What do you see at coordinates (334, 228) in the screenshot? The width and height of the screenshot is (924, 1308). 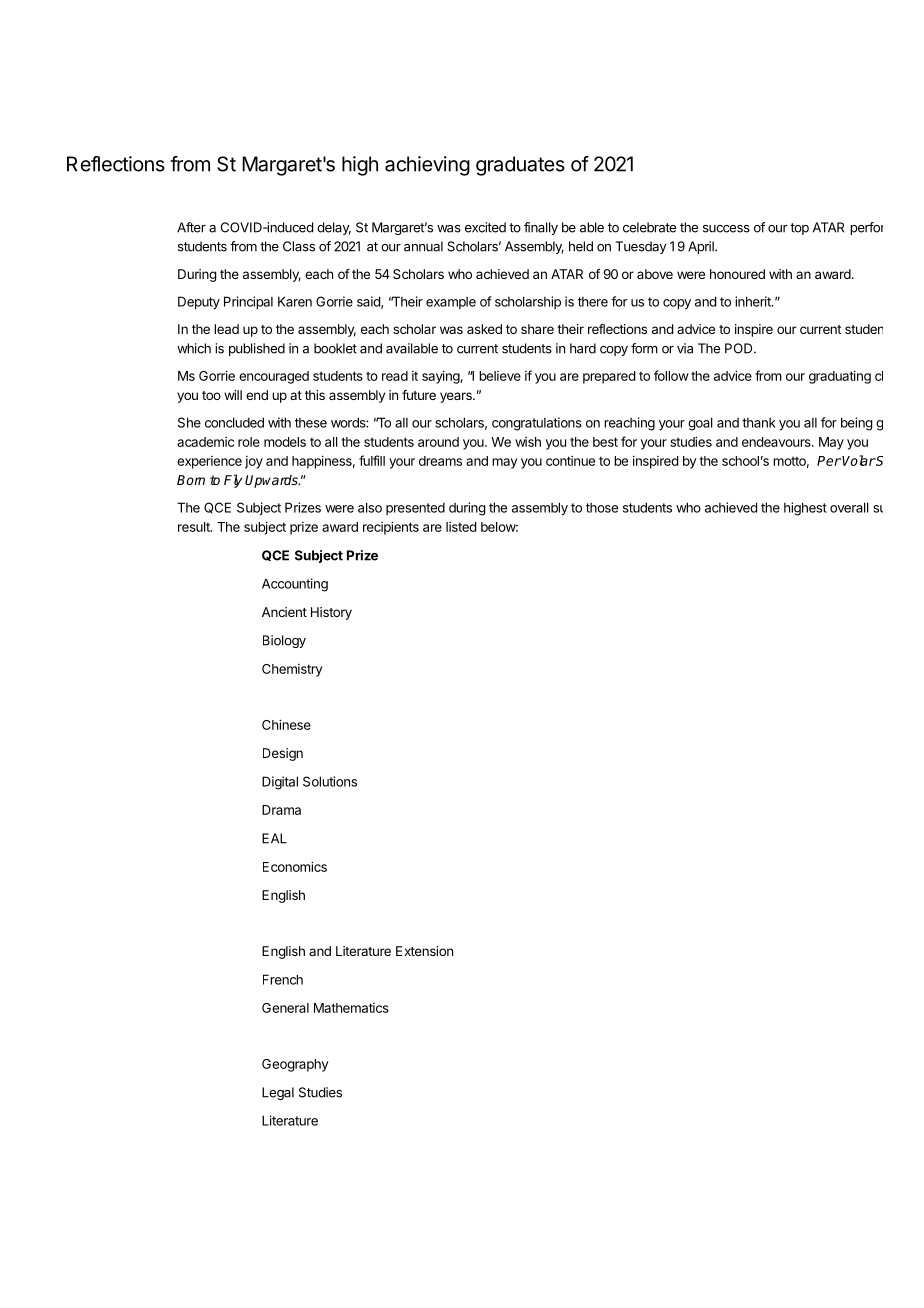 I see `delay` at bounding box center [334, 228].
